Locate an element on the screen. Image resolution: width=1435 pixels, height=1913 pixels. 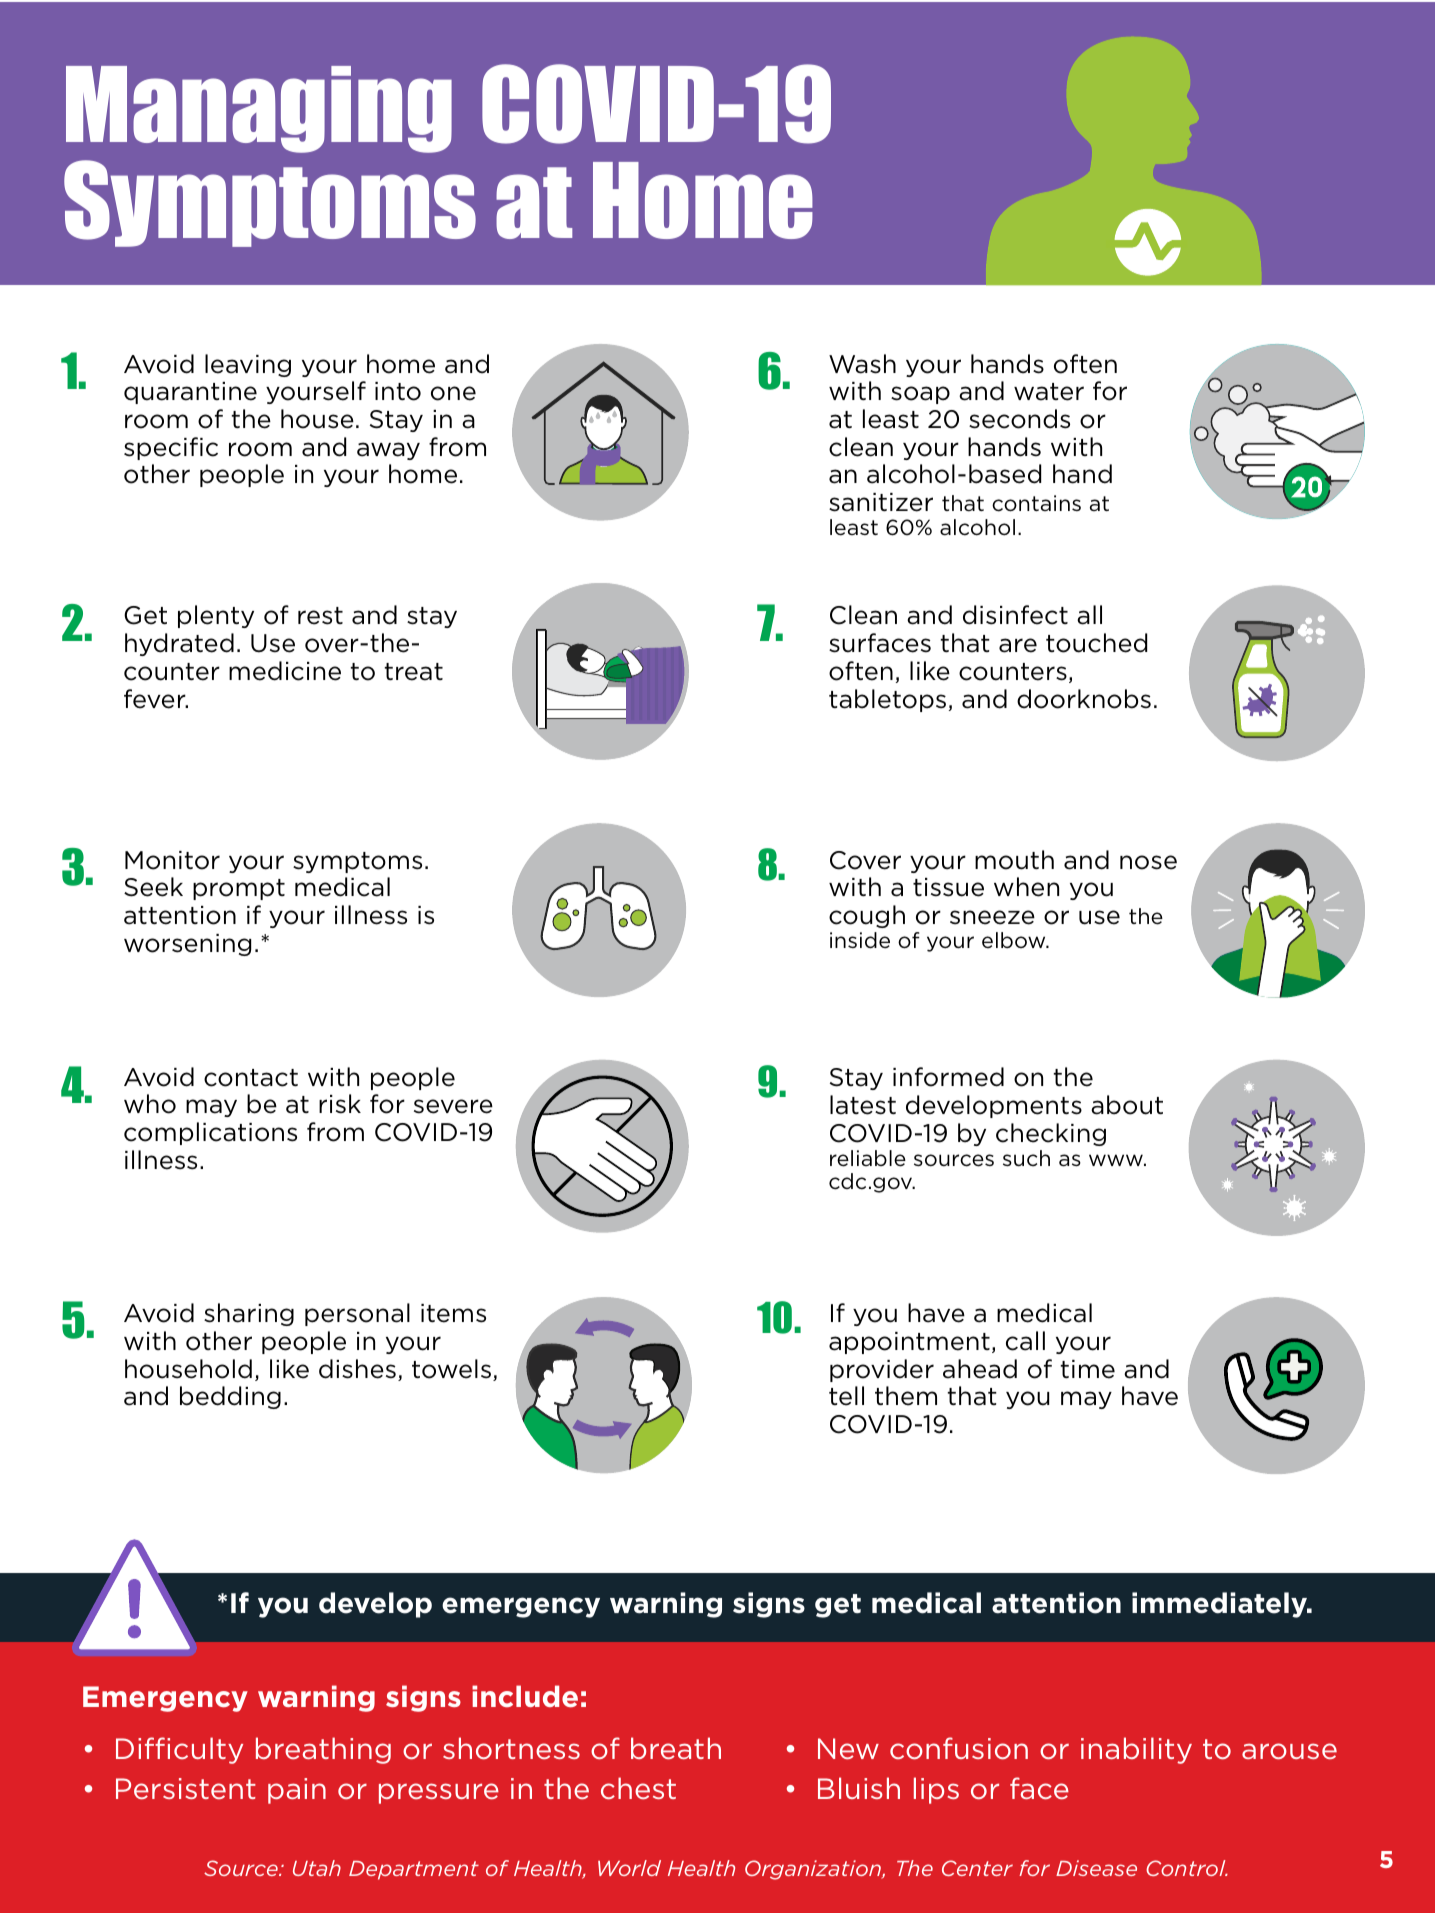
rest is located at coordinates (320, 616).
